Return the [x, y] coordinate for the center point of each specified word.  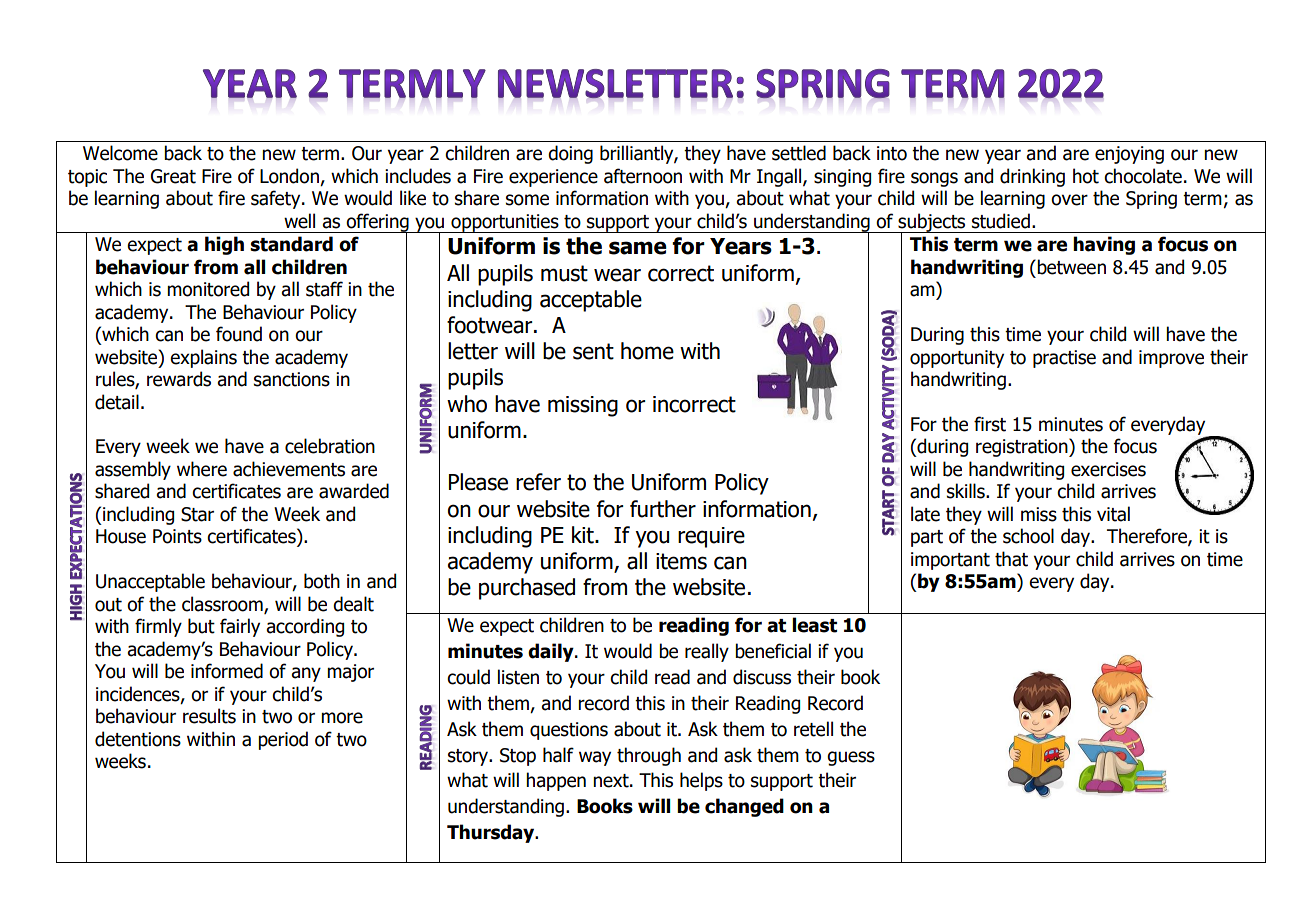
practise [1064, 359]
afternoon [643, 176]
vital [1113, 514]
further [663, 509]
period [283, 740]
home [647, 351]
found [239, 334]
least [814, 625]
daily [552, 652]
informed [227, 671]
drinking [1032, 177]
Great [173, 176]
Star [197, 514]
